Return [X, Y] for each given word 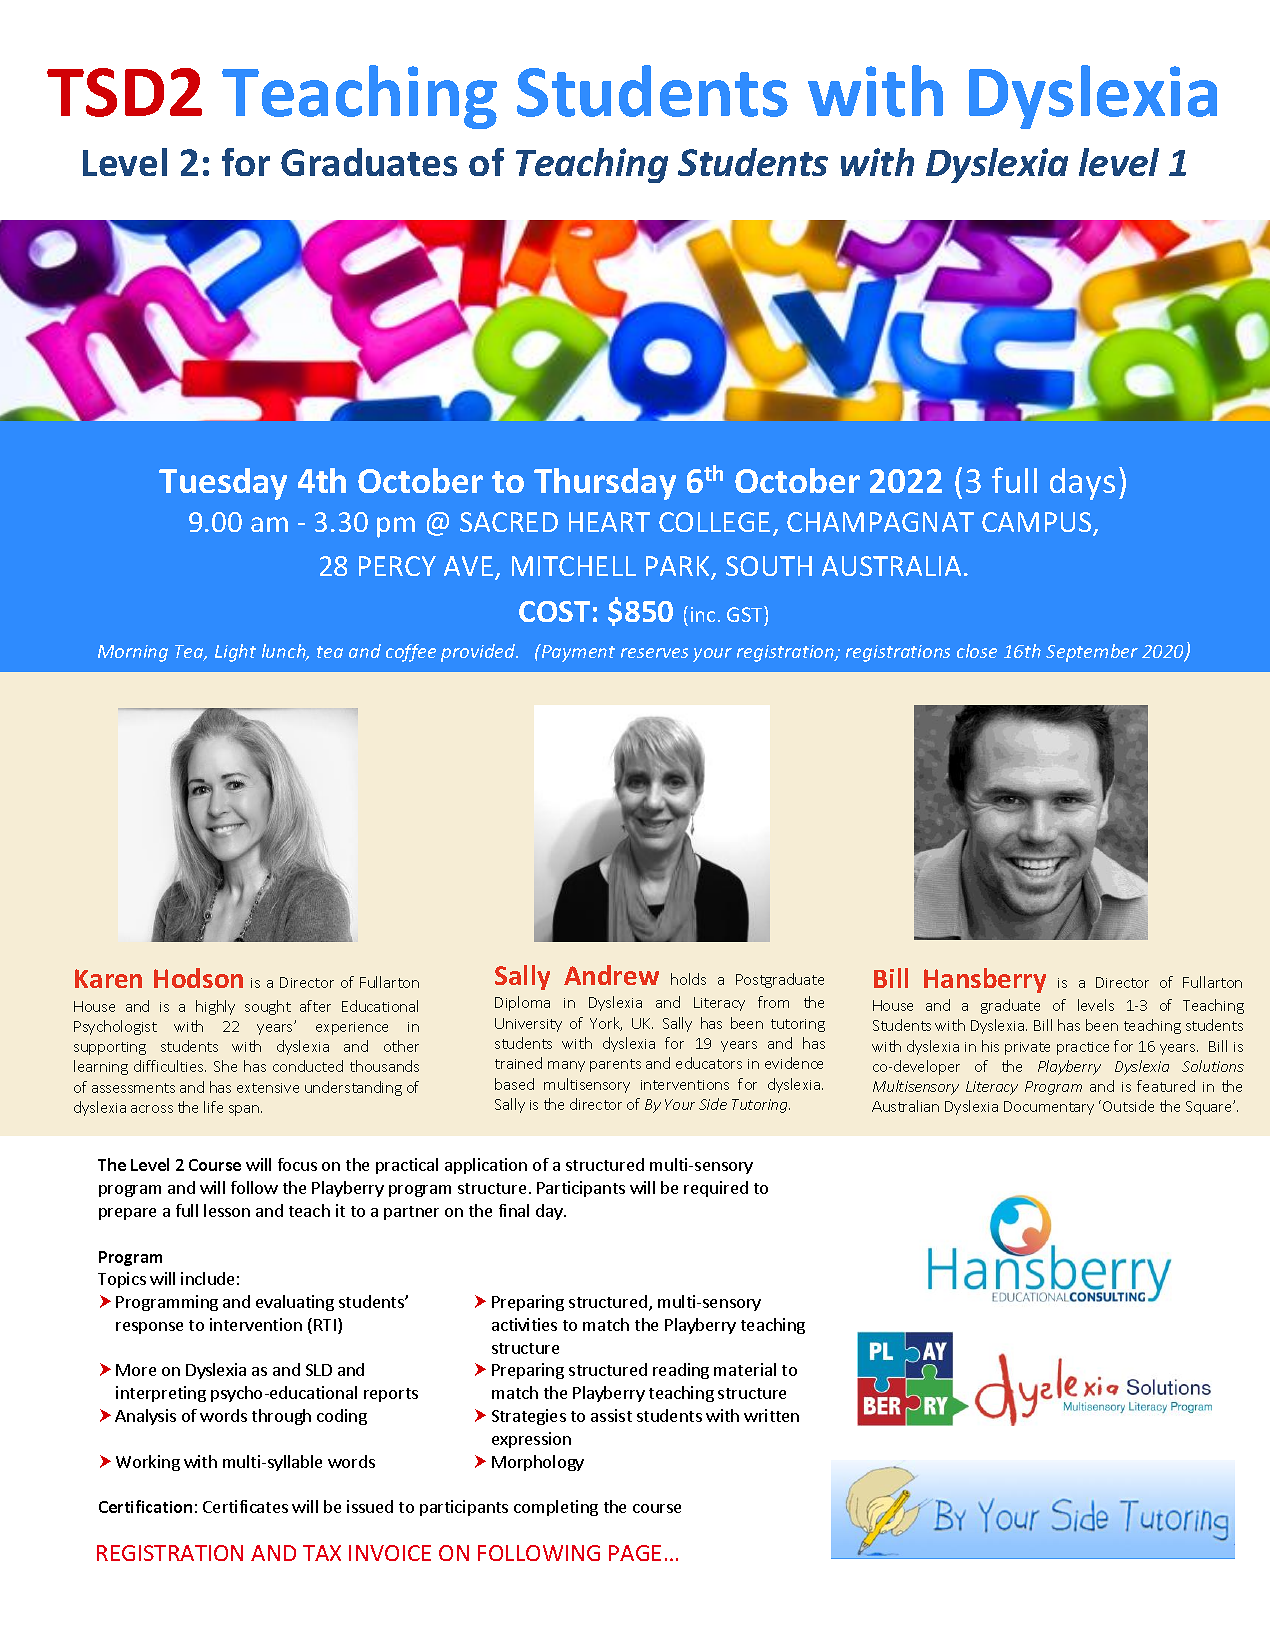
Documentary [1049, 1108]
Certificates [245, 1506]
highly [215, 1007]
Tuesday [223, 484]
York [606, 1024]
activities [524, 1324]
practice [1083, 1048]
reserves [654, 653]
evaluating [295, 1303]
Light [235, 653]
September [1092, 653]
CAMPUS [1038, 524]
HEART [609, 522]
